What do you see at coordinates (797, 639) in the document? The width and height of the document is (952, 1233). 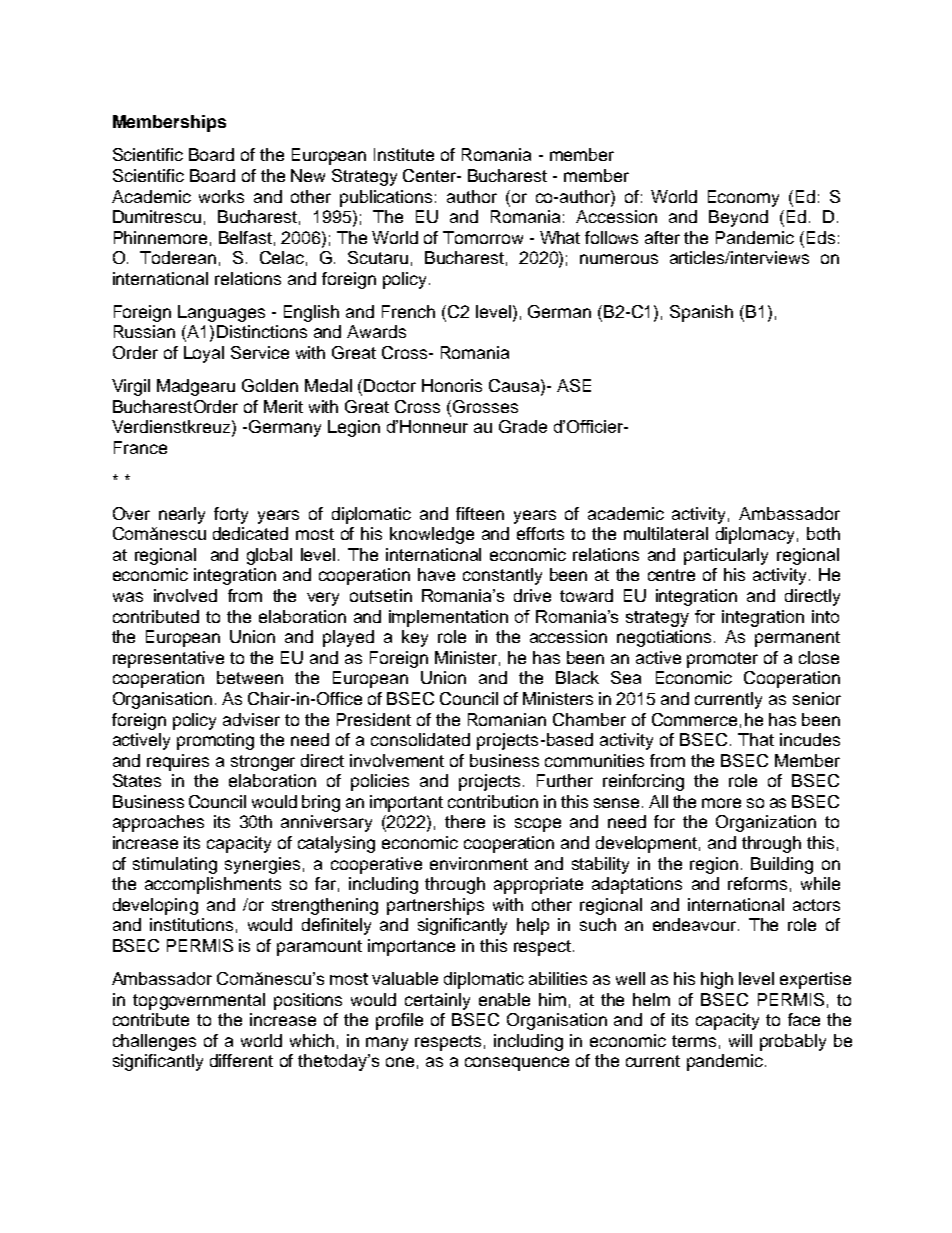 I see `permanent` at bounding box center [797, 639].
